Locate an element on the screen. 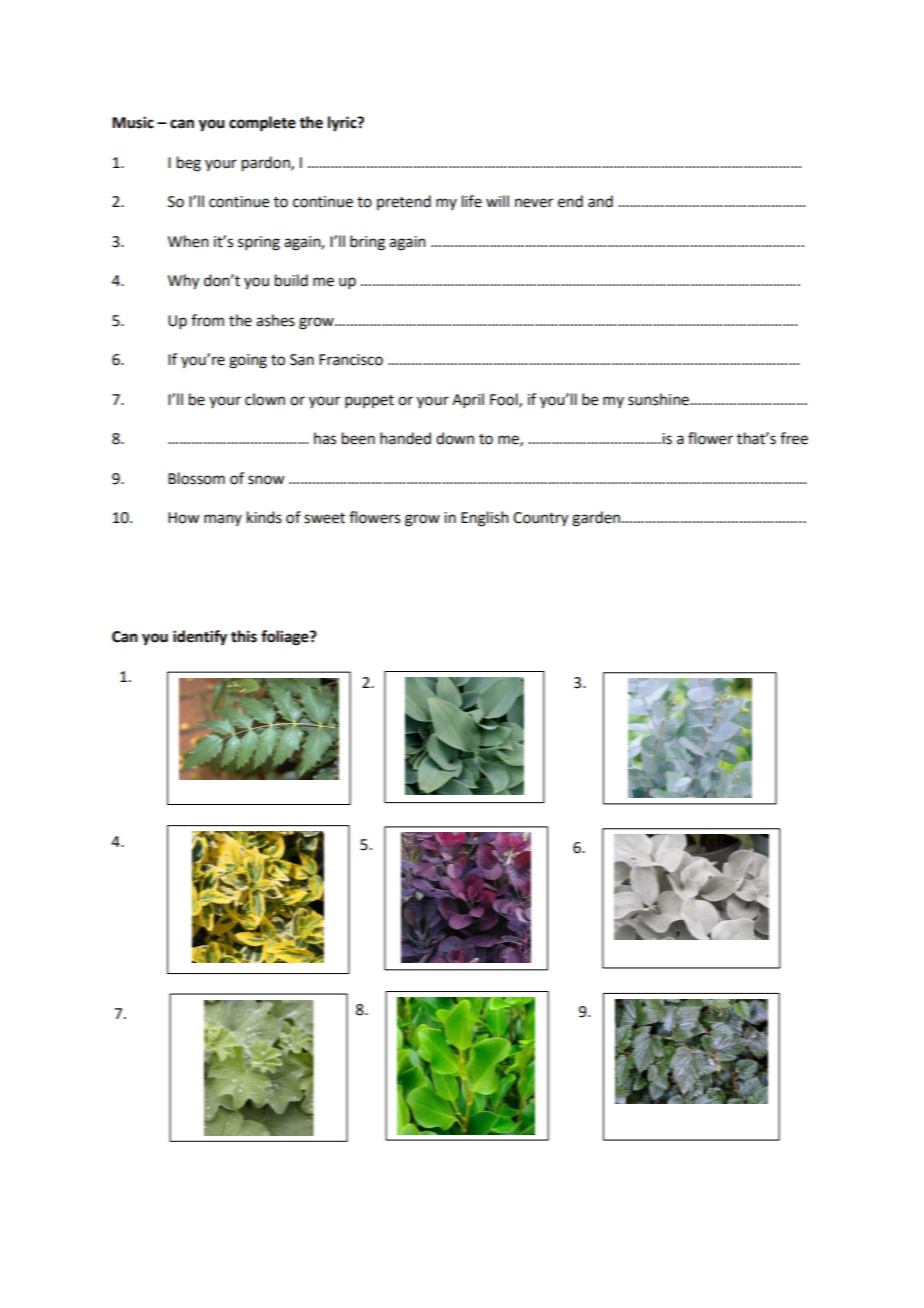 This screenshot has width=924, height=1308. foliage is located at coordinates (286, 638).
